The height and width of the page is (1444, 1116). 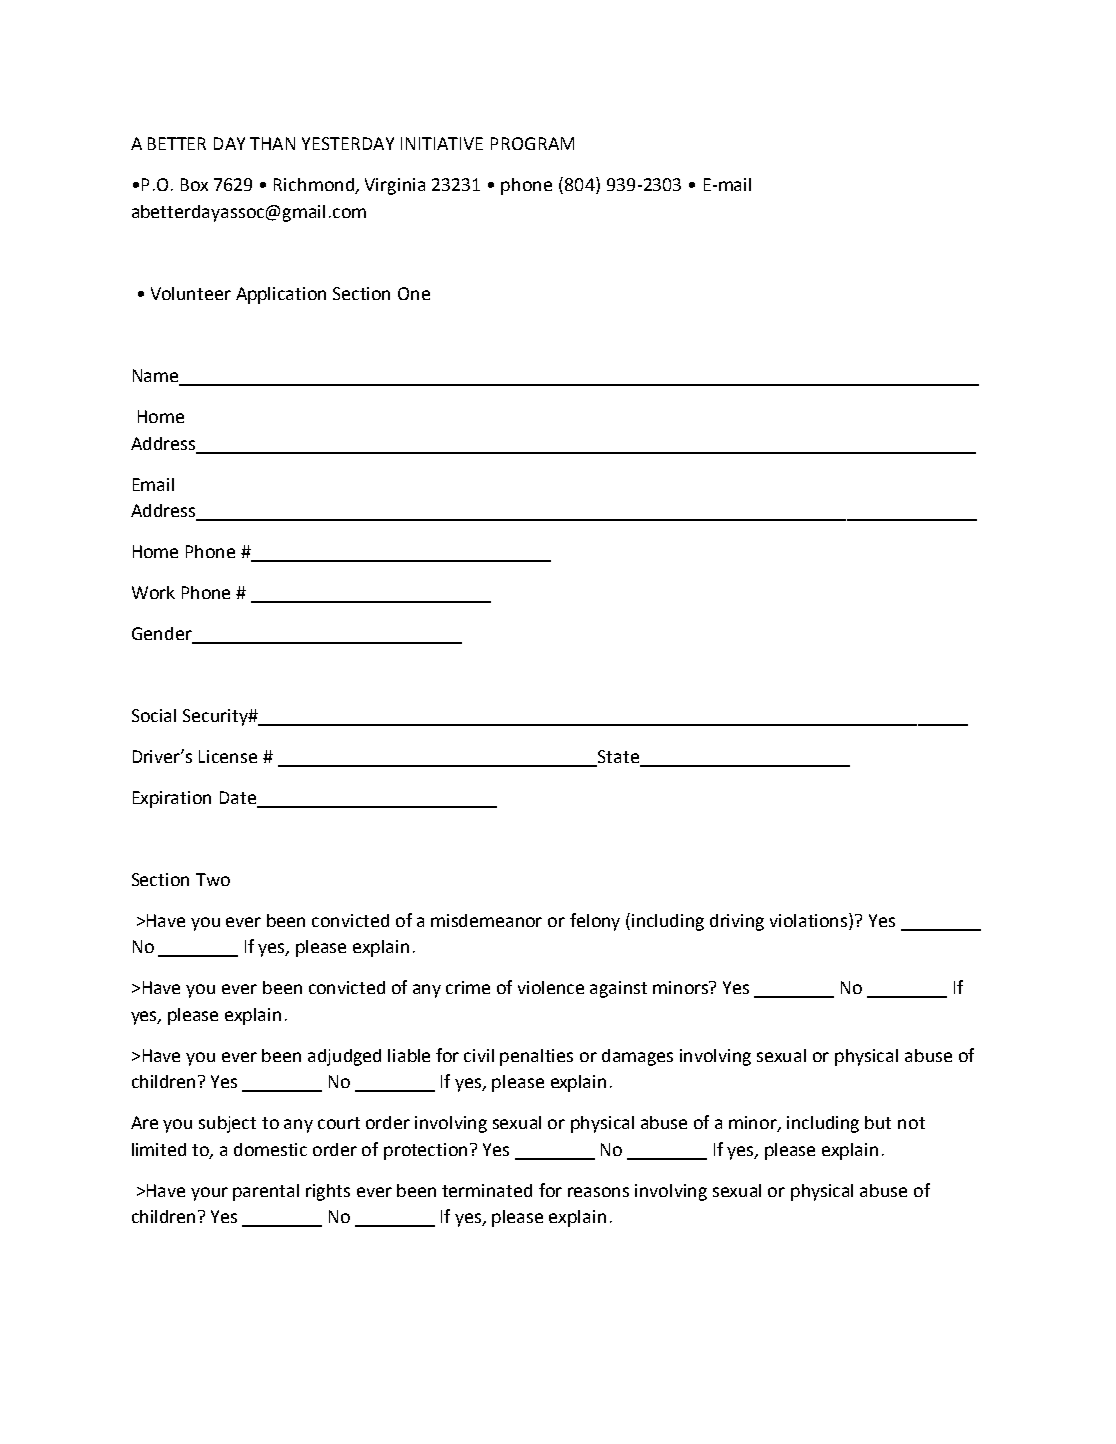 What do you see at coordinates (442, 143) in the page?
I see `INITIATIVE` at bounding box center [442, 143].
